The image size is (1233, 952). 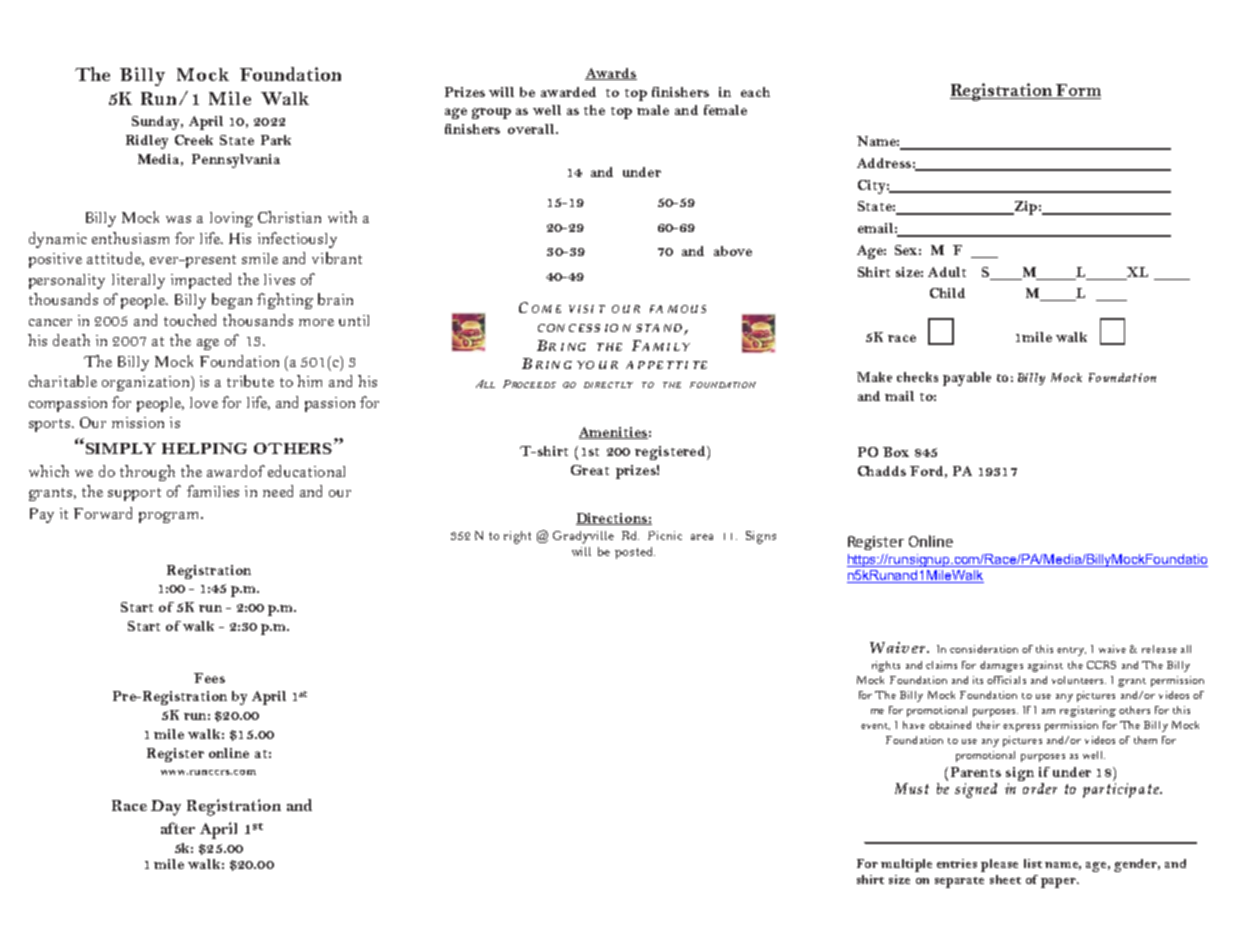 What do you see at coordinates (209, 678) in the screenshot?
I see `Fees` at bounding box center [209, 678].
